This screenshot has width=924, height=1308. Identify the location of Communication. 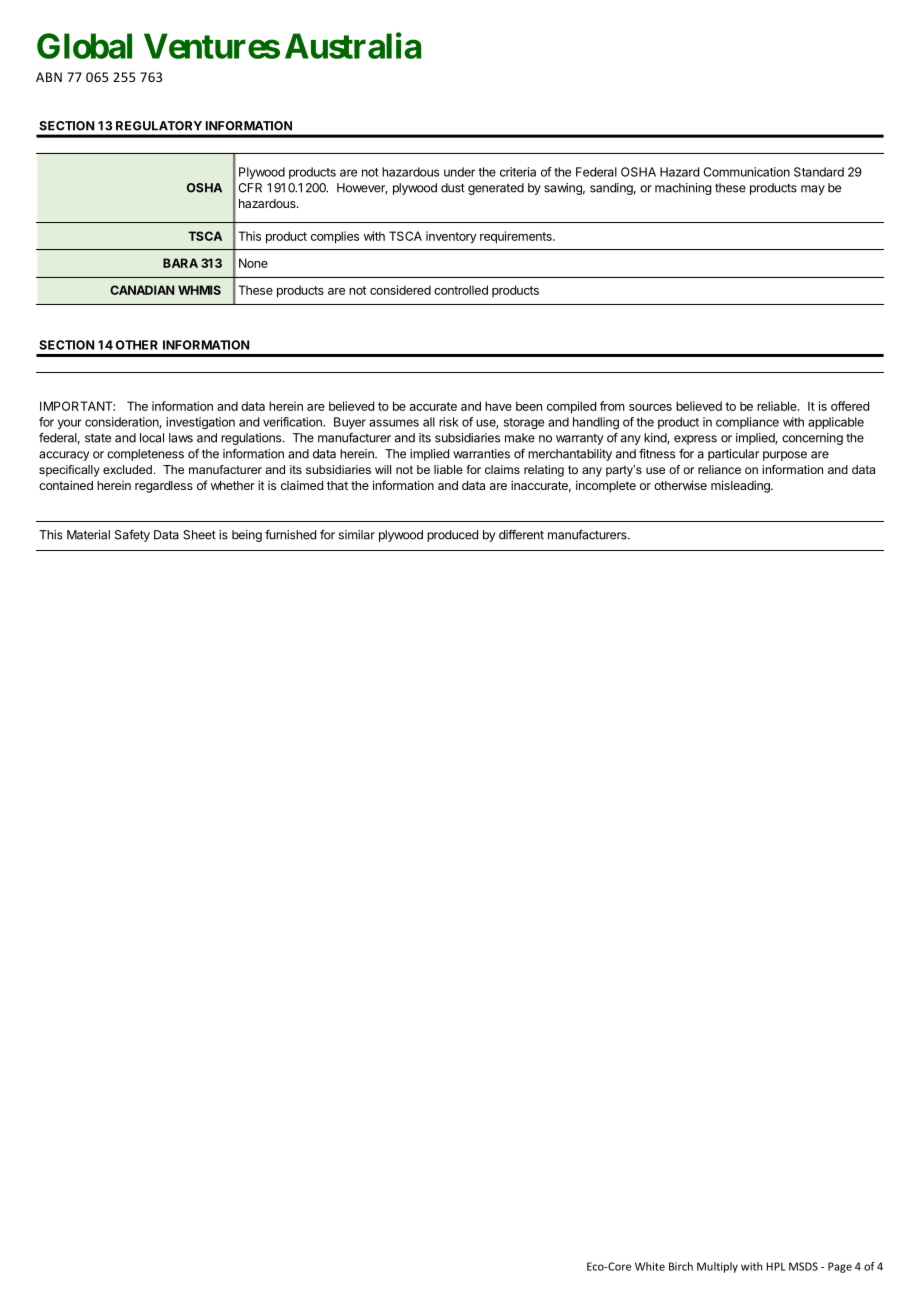
(747, 172).
